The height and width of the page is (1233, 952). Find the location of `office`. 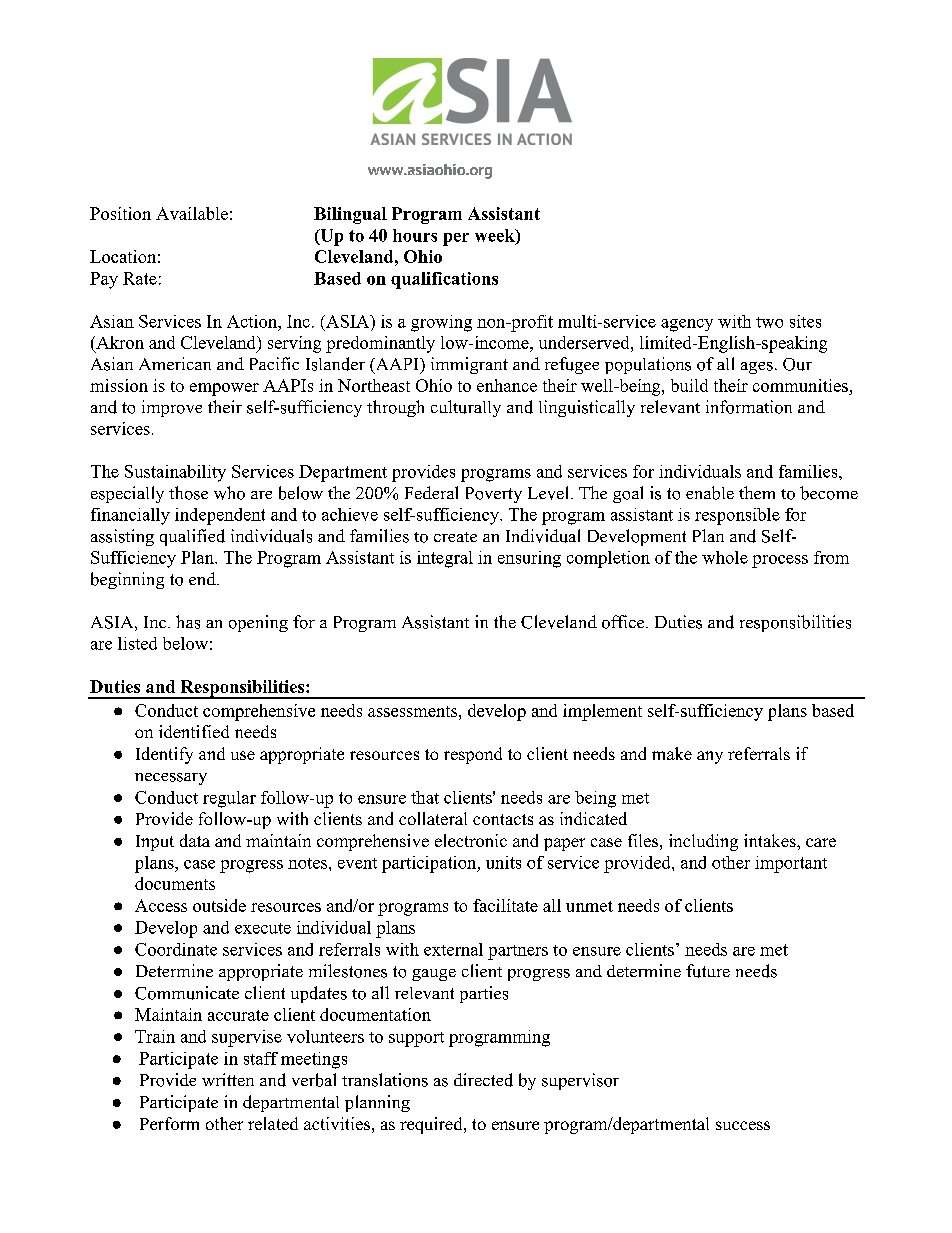

office is located at coordinates (624, 622).
